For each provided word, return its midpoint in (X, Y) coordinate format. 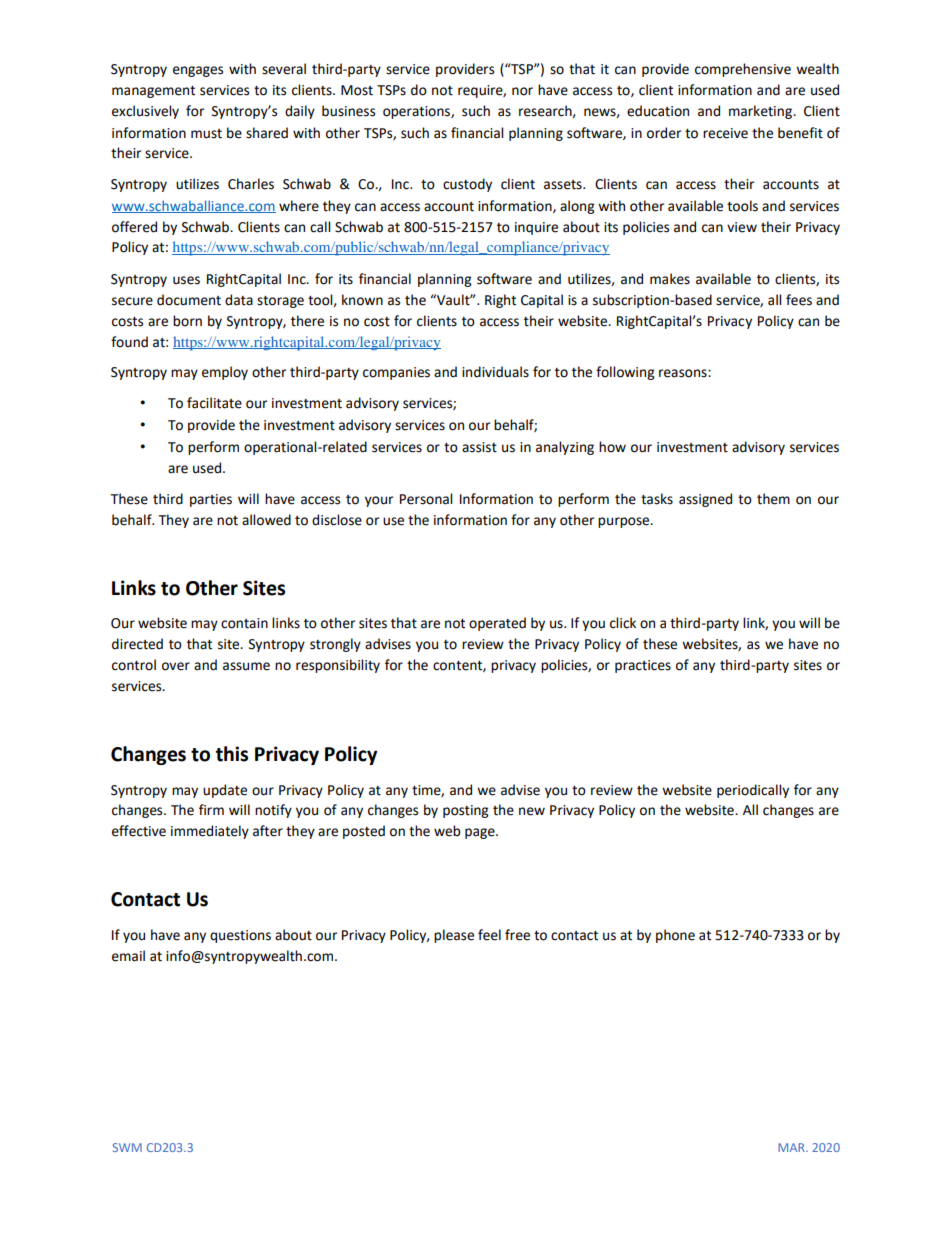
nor (522, 91)
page (481, 833)
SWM (127, 1147)
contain (244, 623)
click (623, 623)
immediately (210, 832)
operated (497, 624)
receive (725, 133)
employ (225, 373)
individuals (495, 372)
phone (675, 936)
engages (198, 71)
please (454, 936)
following (625, 373)
